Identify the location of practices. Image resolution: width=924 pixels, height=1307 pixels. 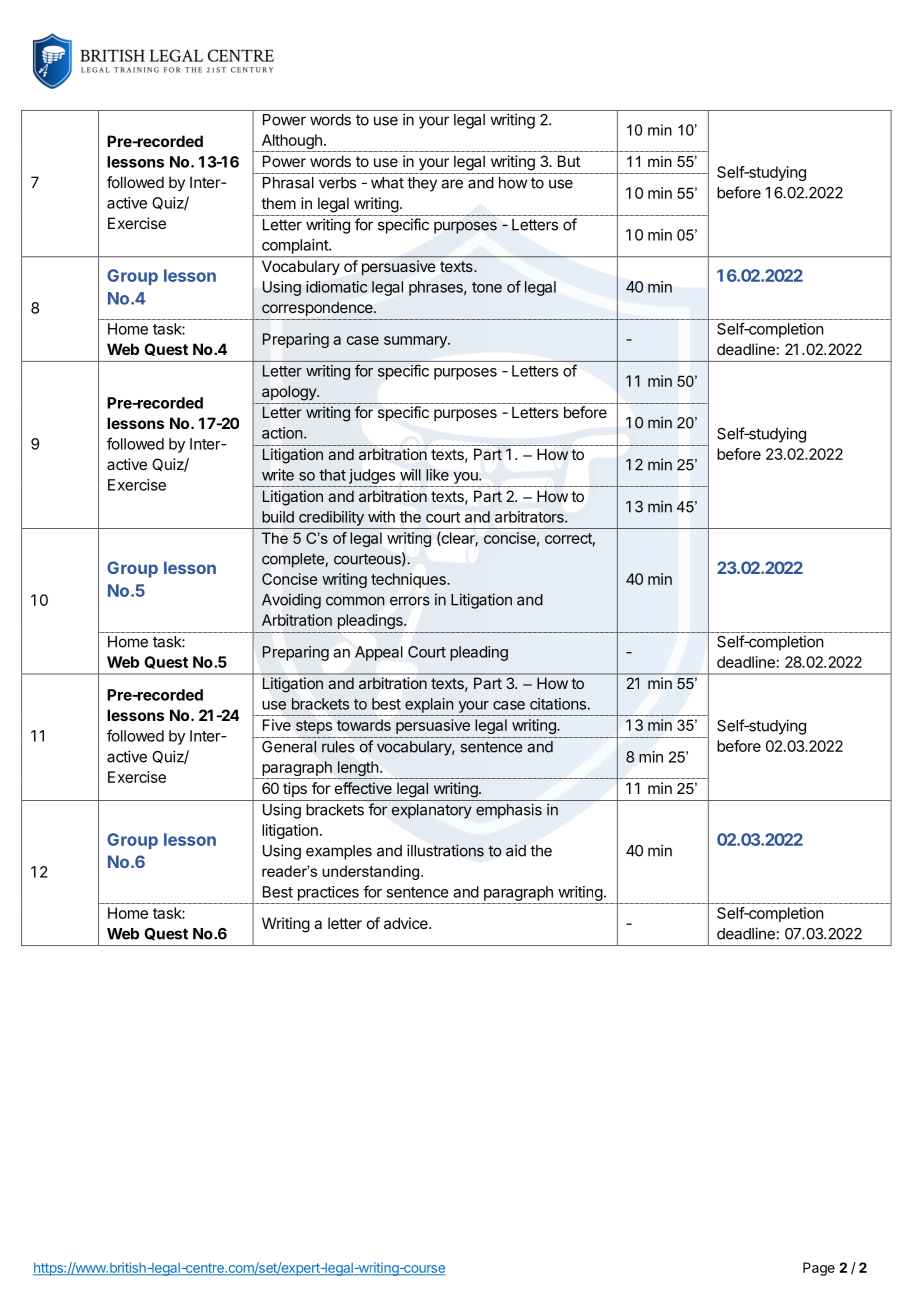
(328, 893).
